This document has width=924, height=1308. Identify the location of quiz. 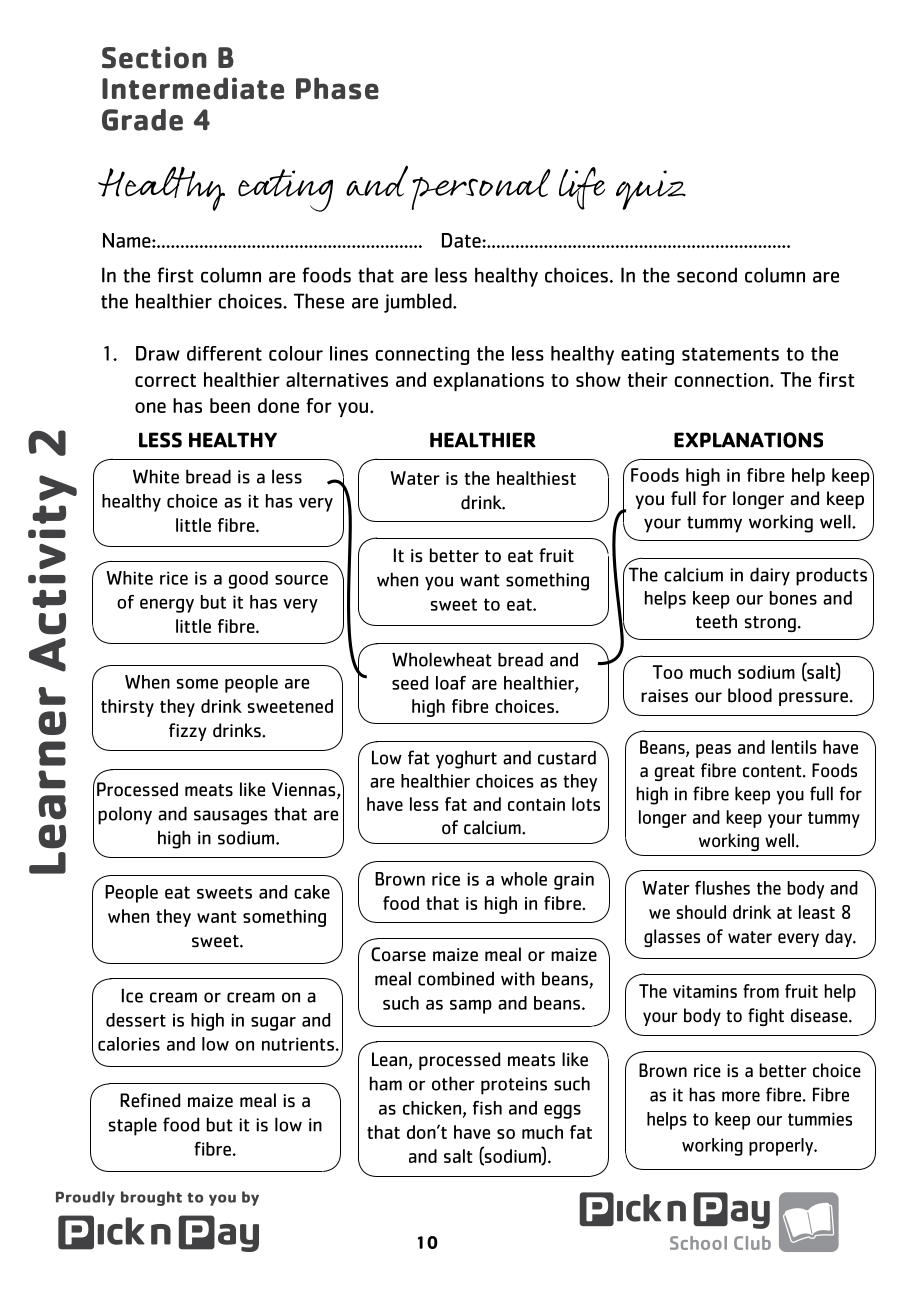
(651, 190).
